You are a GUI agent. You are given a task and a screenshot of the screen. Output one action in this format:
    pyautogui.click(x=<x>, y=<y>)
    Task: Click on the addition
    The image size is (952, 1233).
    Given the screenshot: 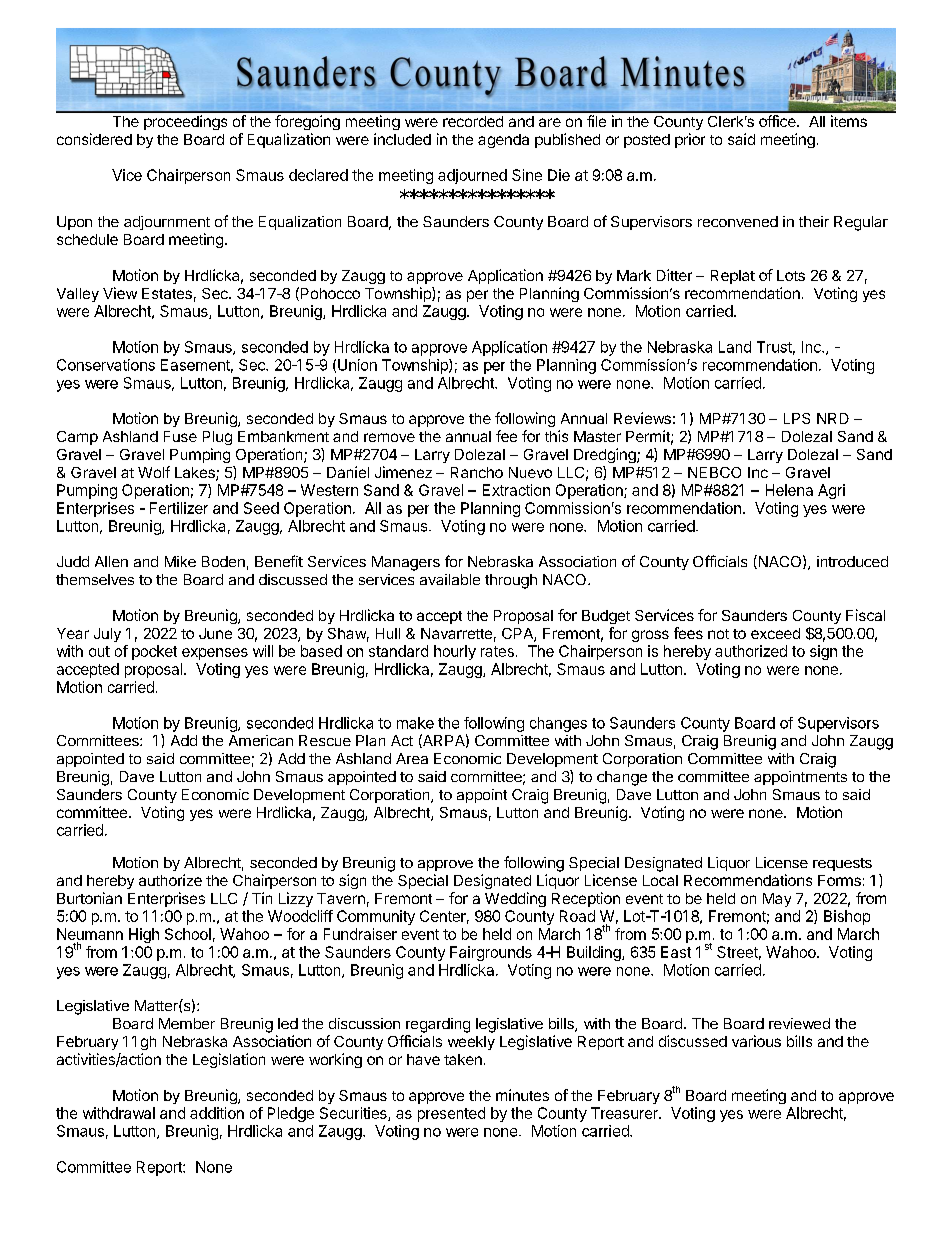 What is the action you would take?
    pyautogui.click(x=217, y=1113)
